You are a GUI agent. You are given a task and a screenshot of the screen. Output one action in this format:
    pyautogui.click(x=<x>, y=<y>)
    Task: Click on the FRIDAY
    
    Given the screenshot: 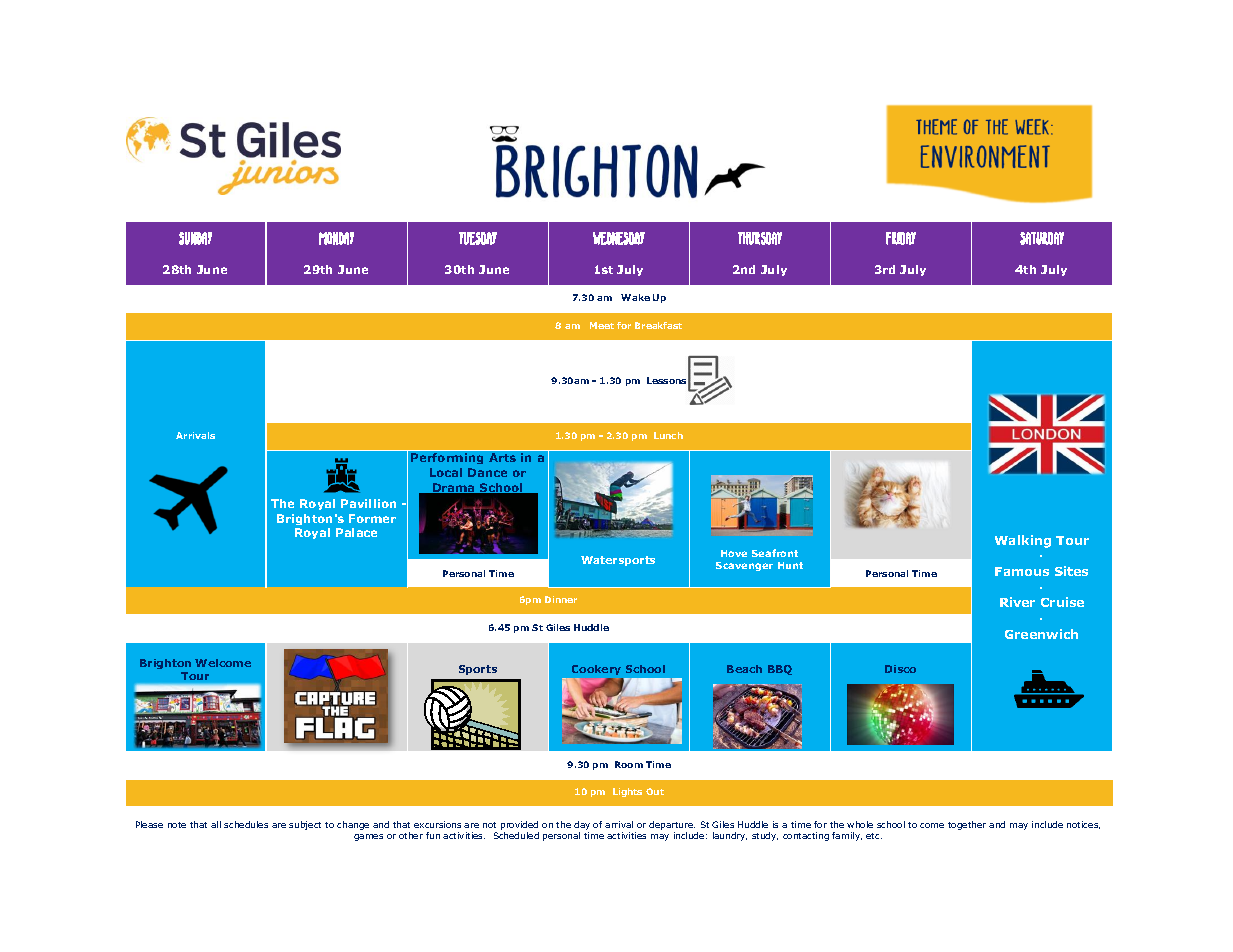 What is the action you would take?
    pyautogui.click(x=901, y=238)
